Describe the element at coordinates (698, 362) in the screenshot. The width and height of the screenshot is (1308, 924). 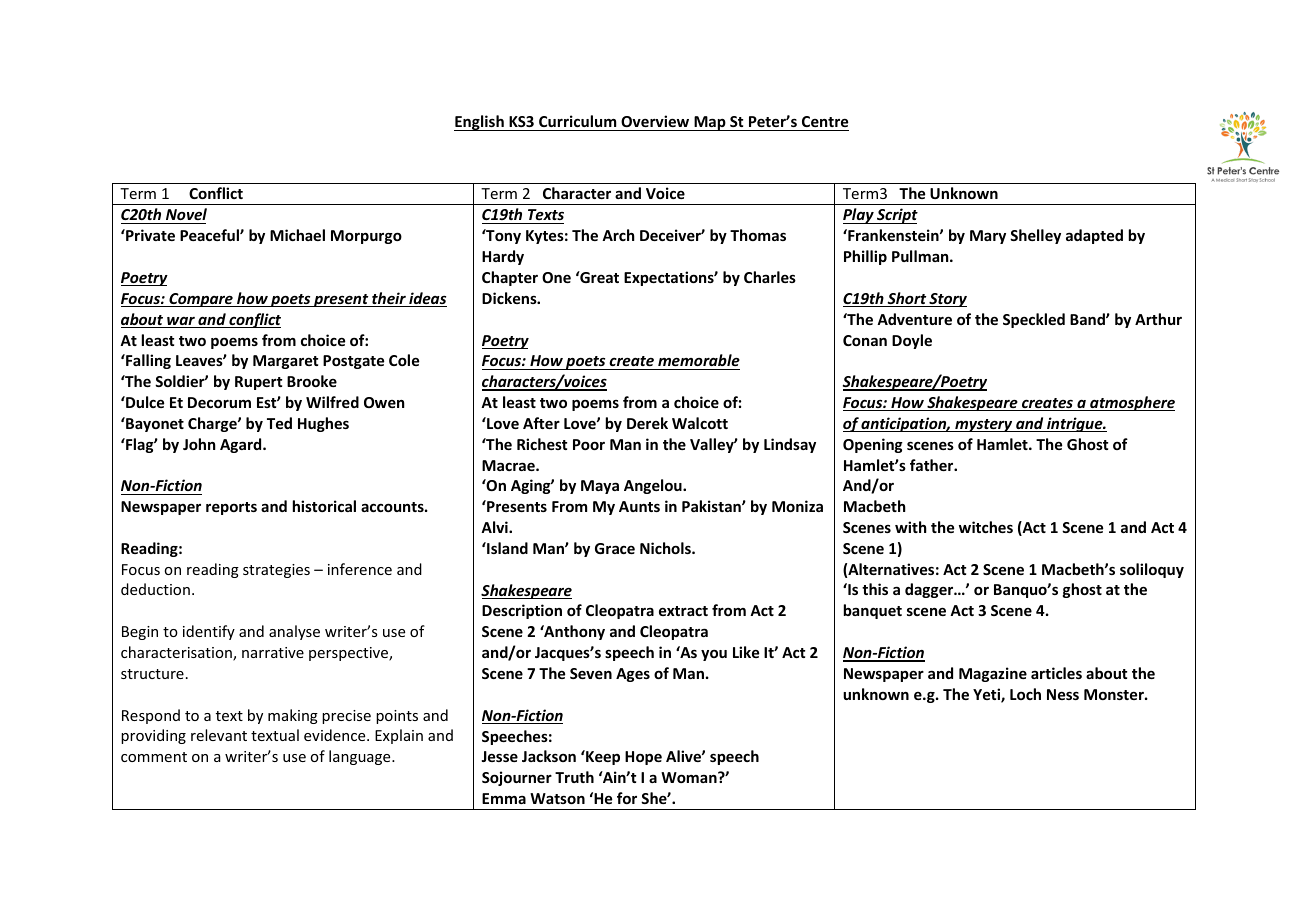
I see `memorable` at that location.
